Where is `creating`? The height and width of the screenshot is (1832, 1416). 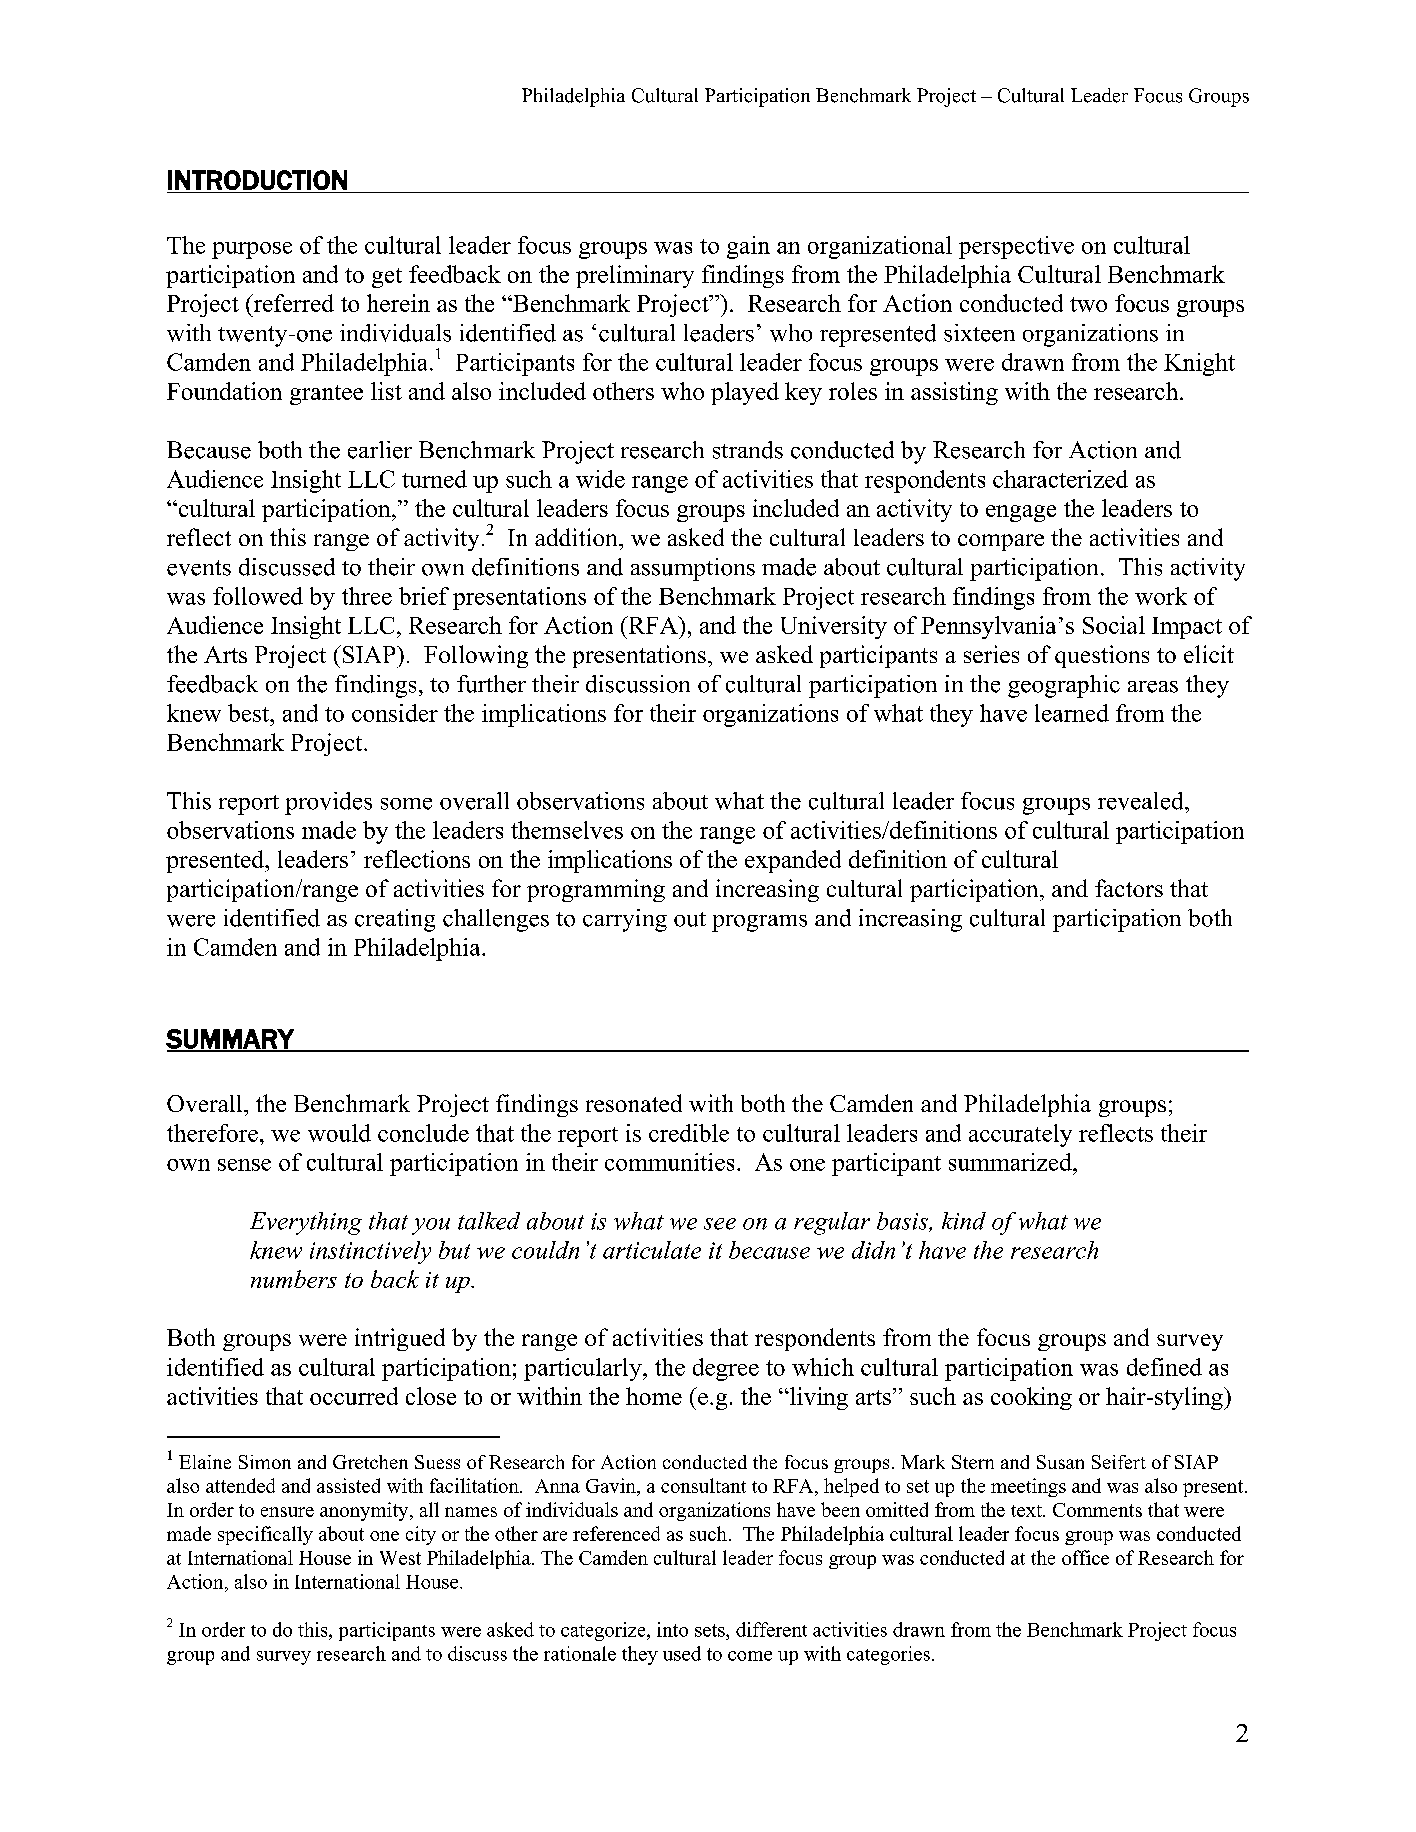
creating is located at coordinates (395, 920).
